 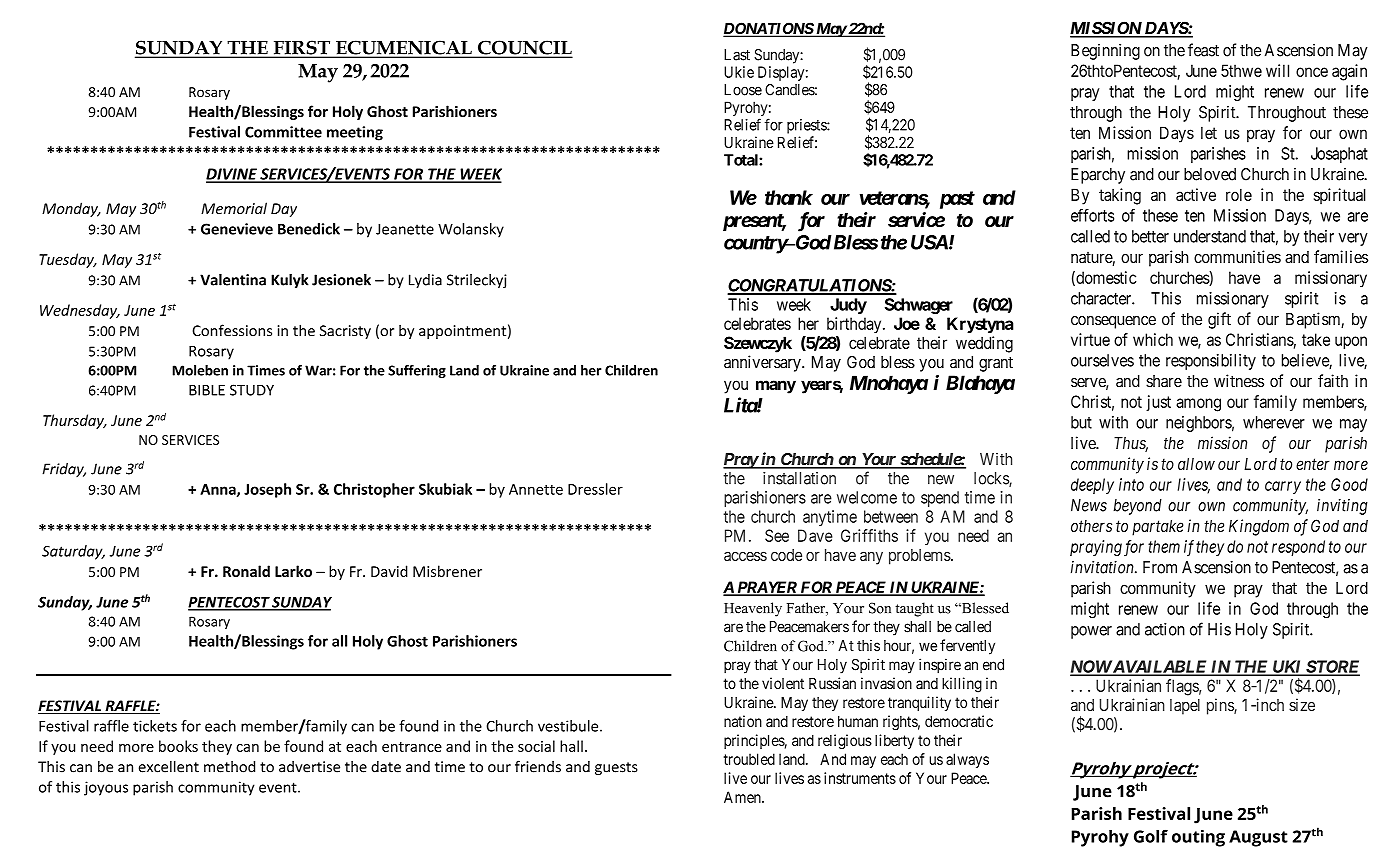 I want to click on joyous, so click(x=106, y=788).
